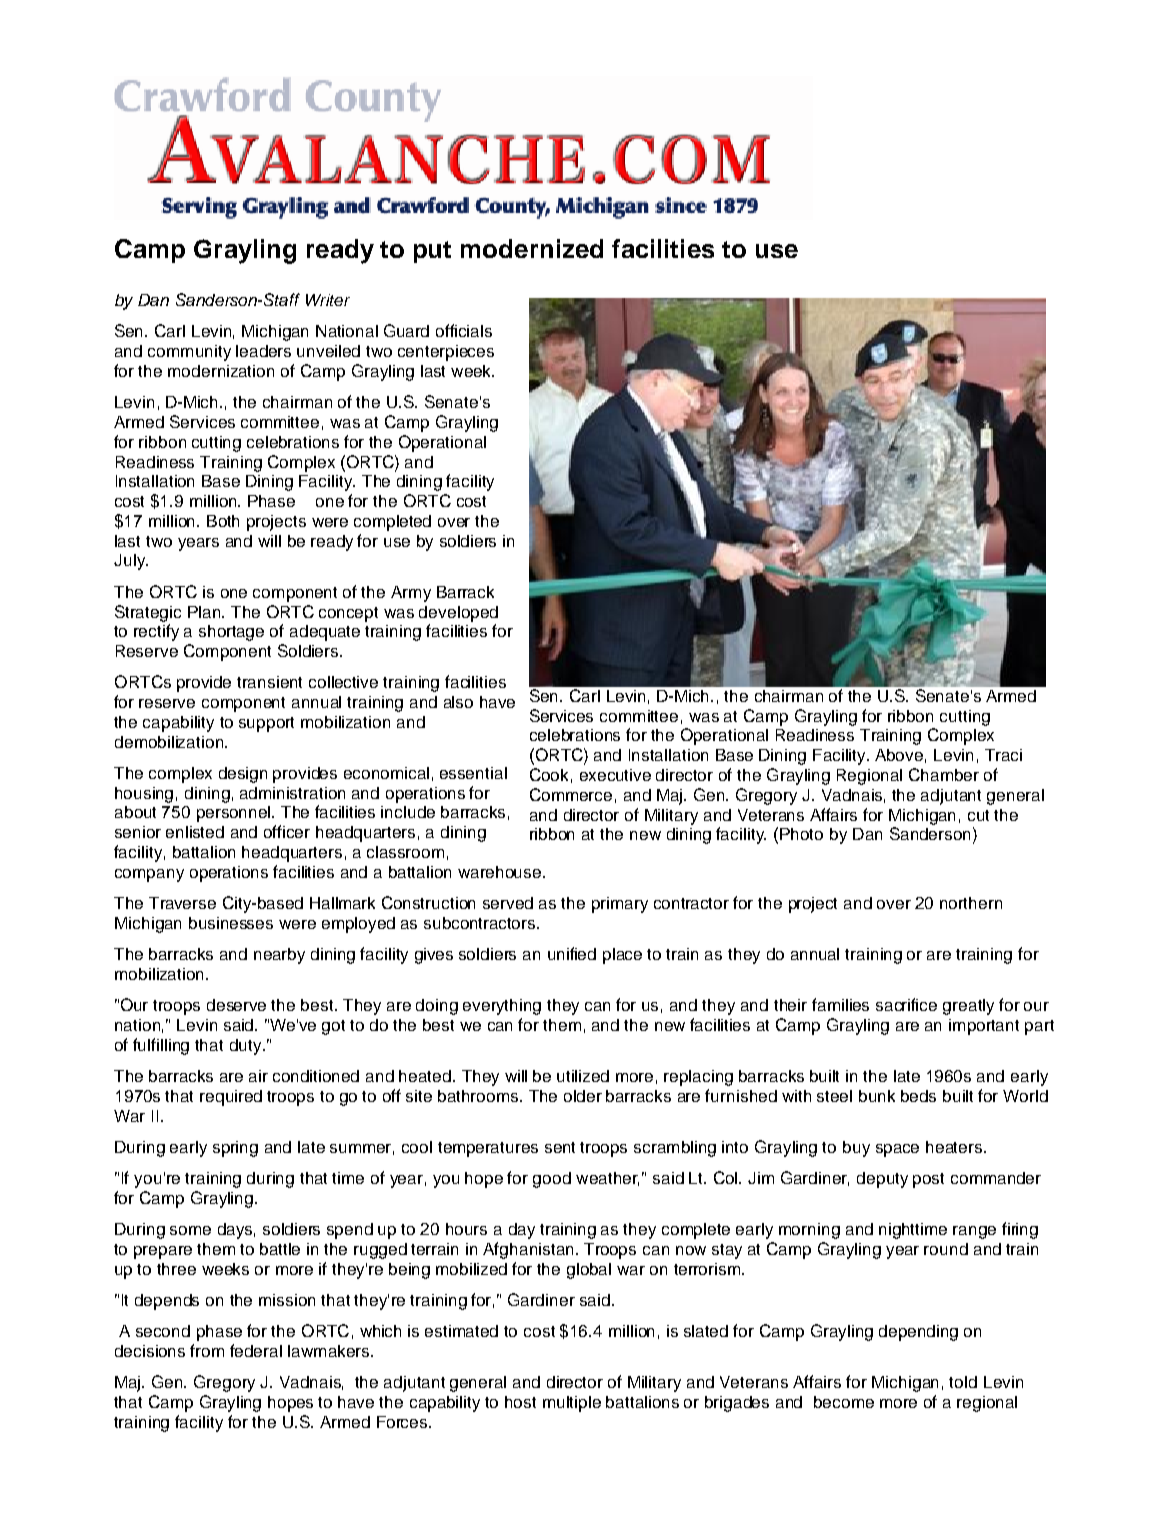  I want to click on federal, so click(256, 1350).
